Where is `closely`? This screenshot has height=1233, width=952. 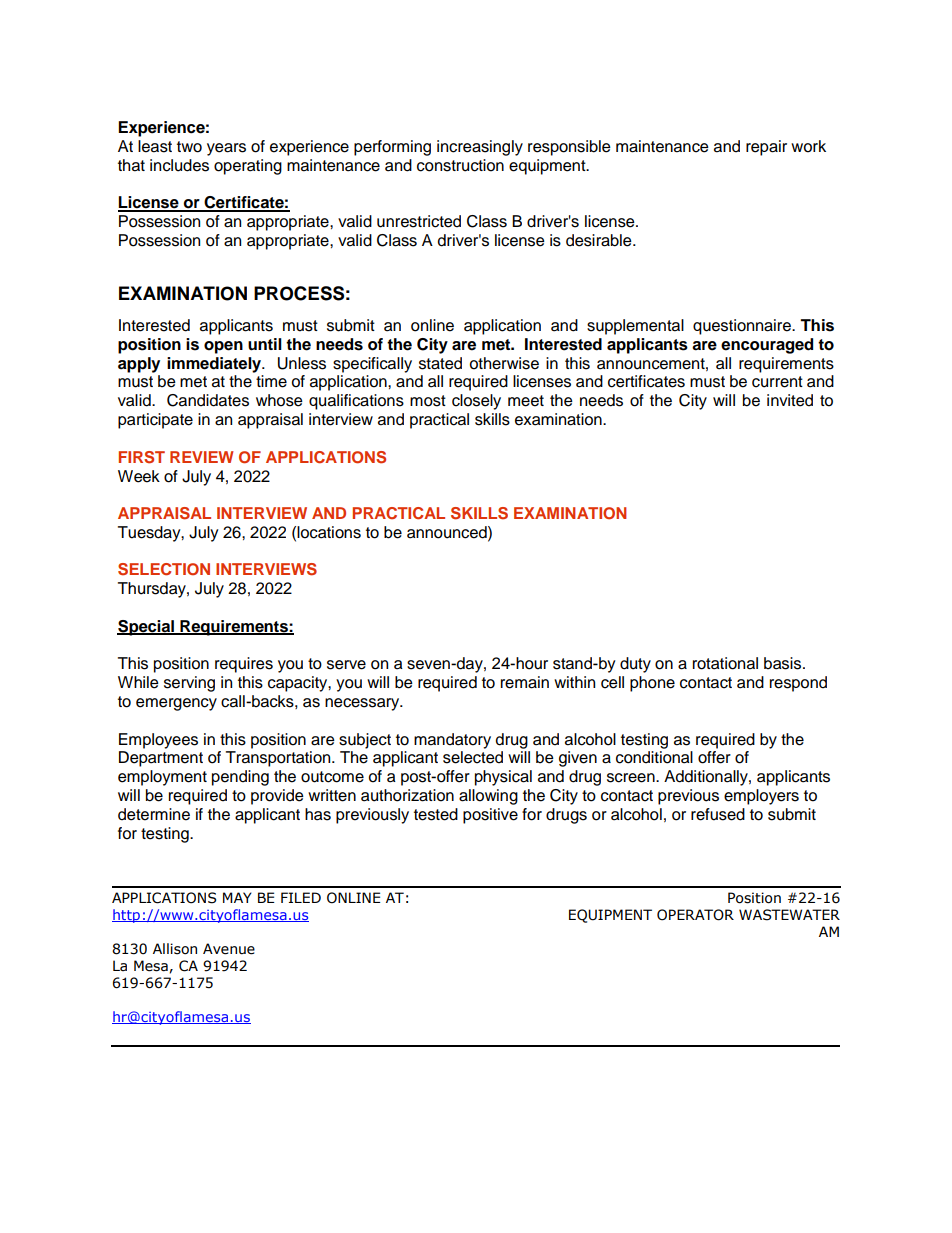 closely is located at coordinates (476, 402).
